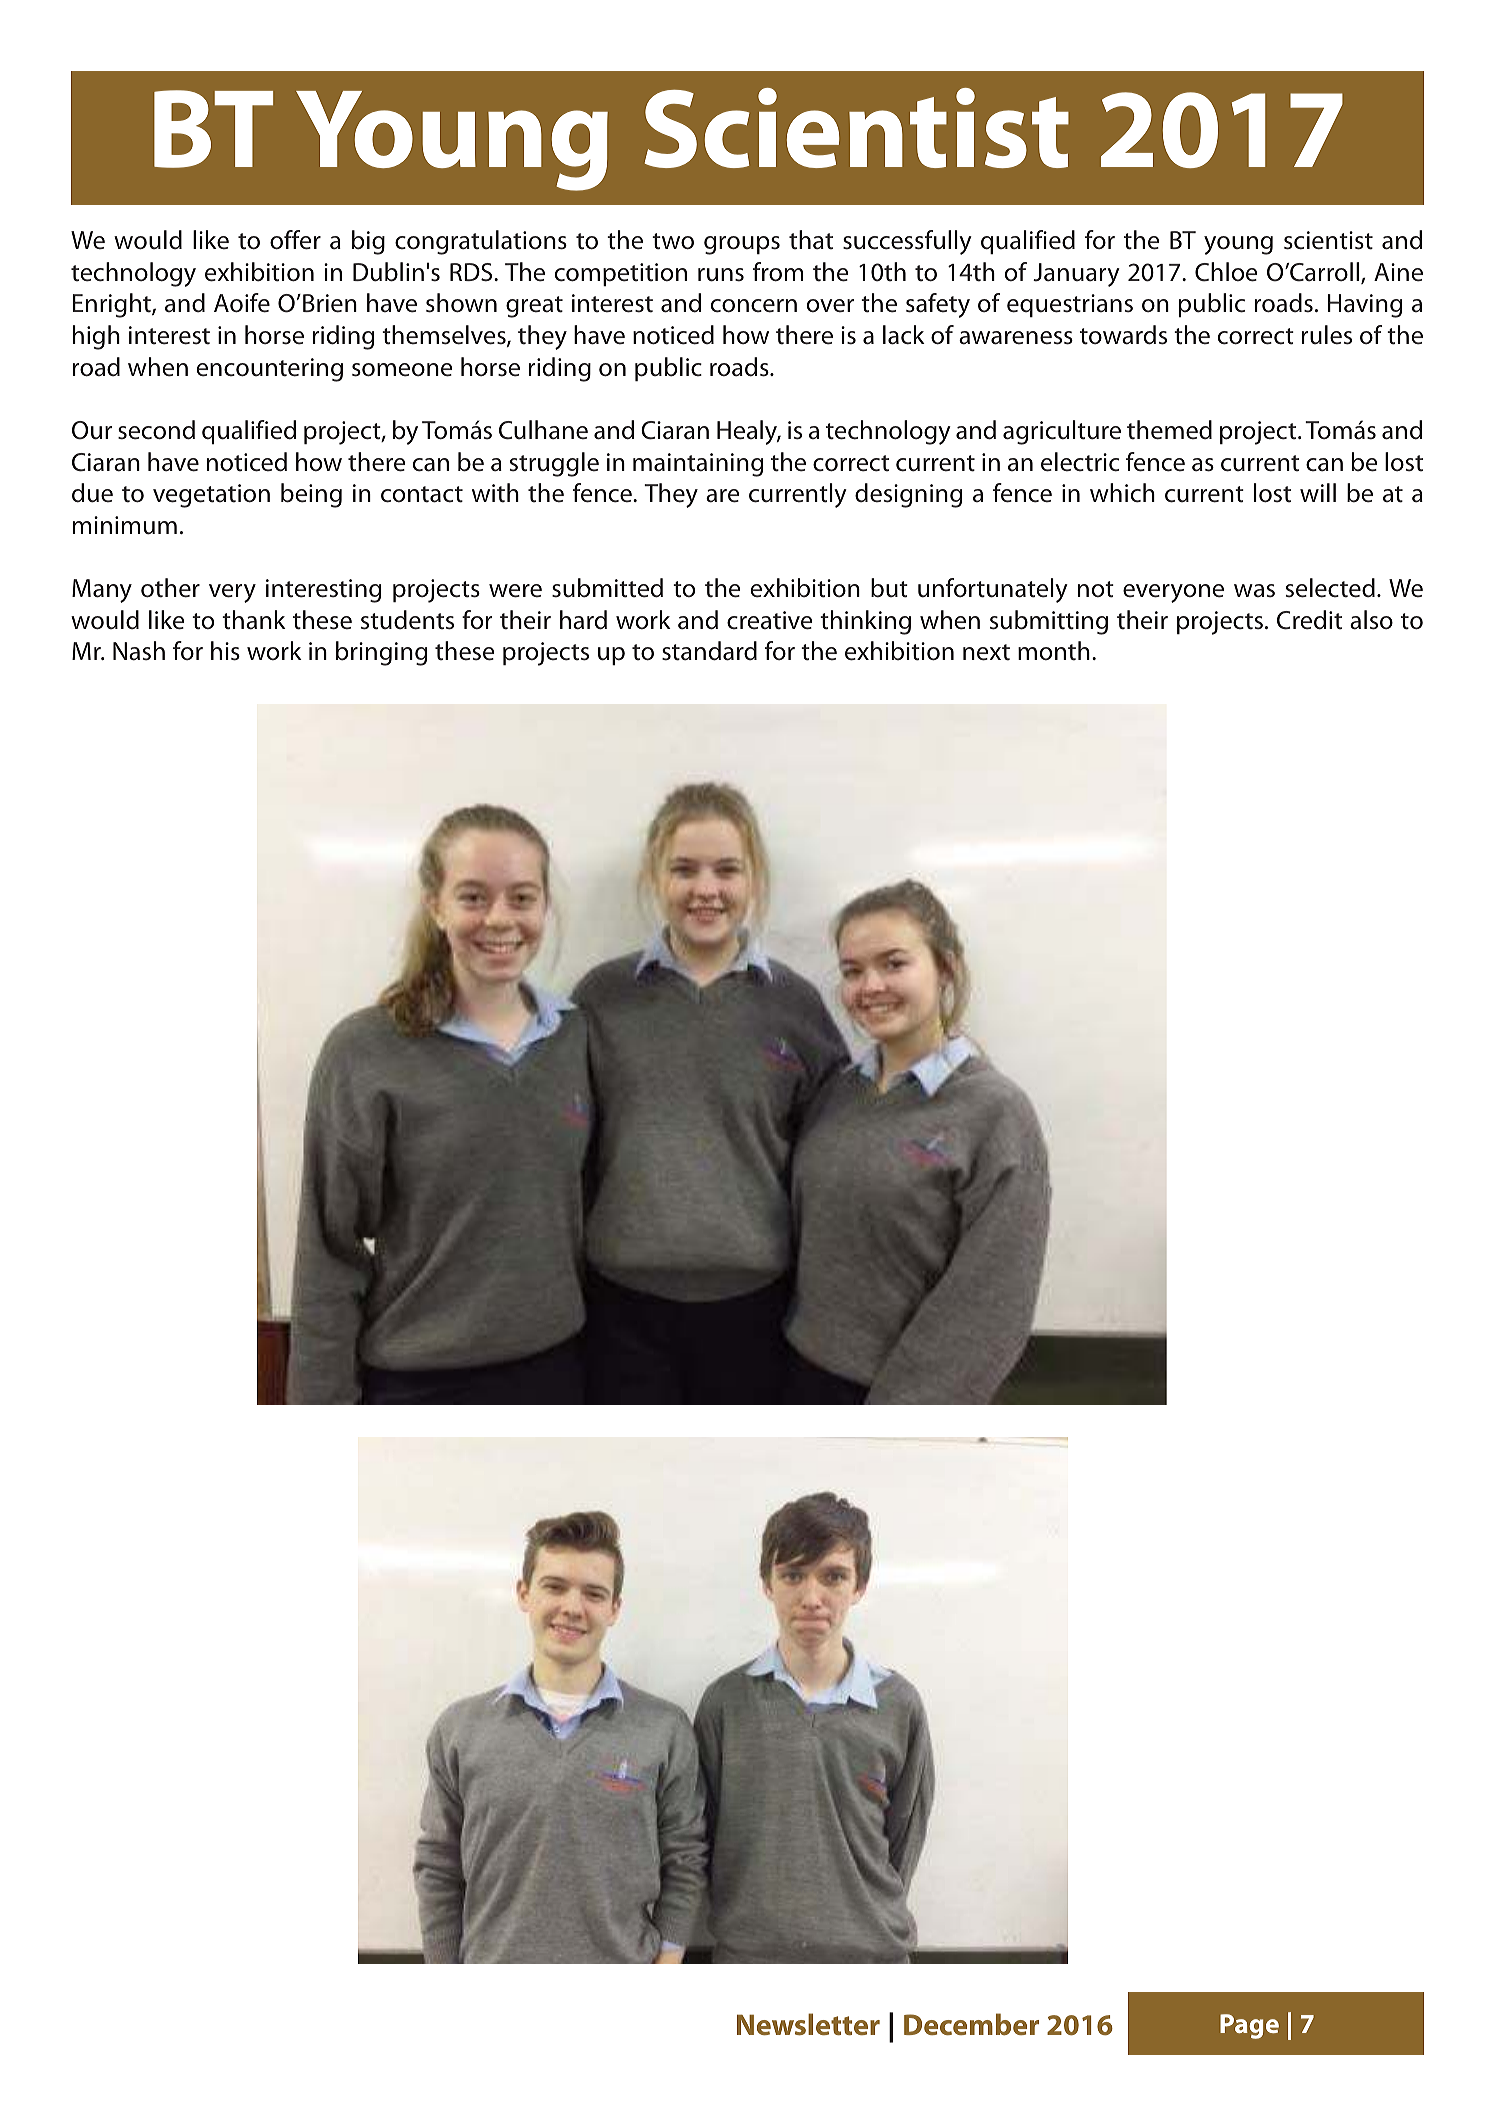 The image size is (1495, 2114). Describe the element at coordinates (971, 2024) in the screenshot. I see `December` at that location.
